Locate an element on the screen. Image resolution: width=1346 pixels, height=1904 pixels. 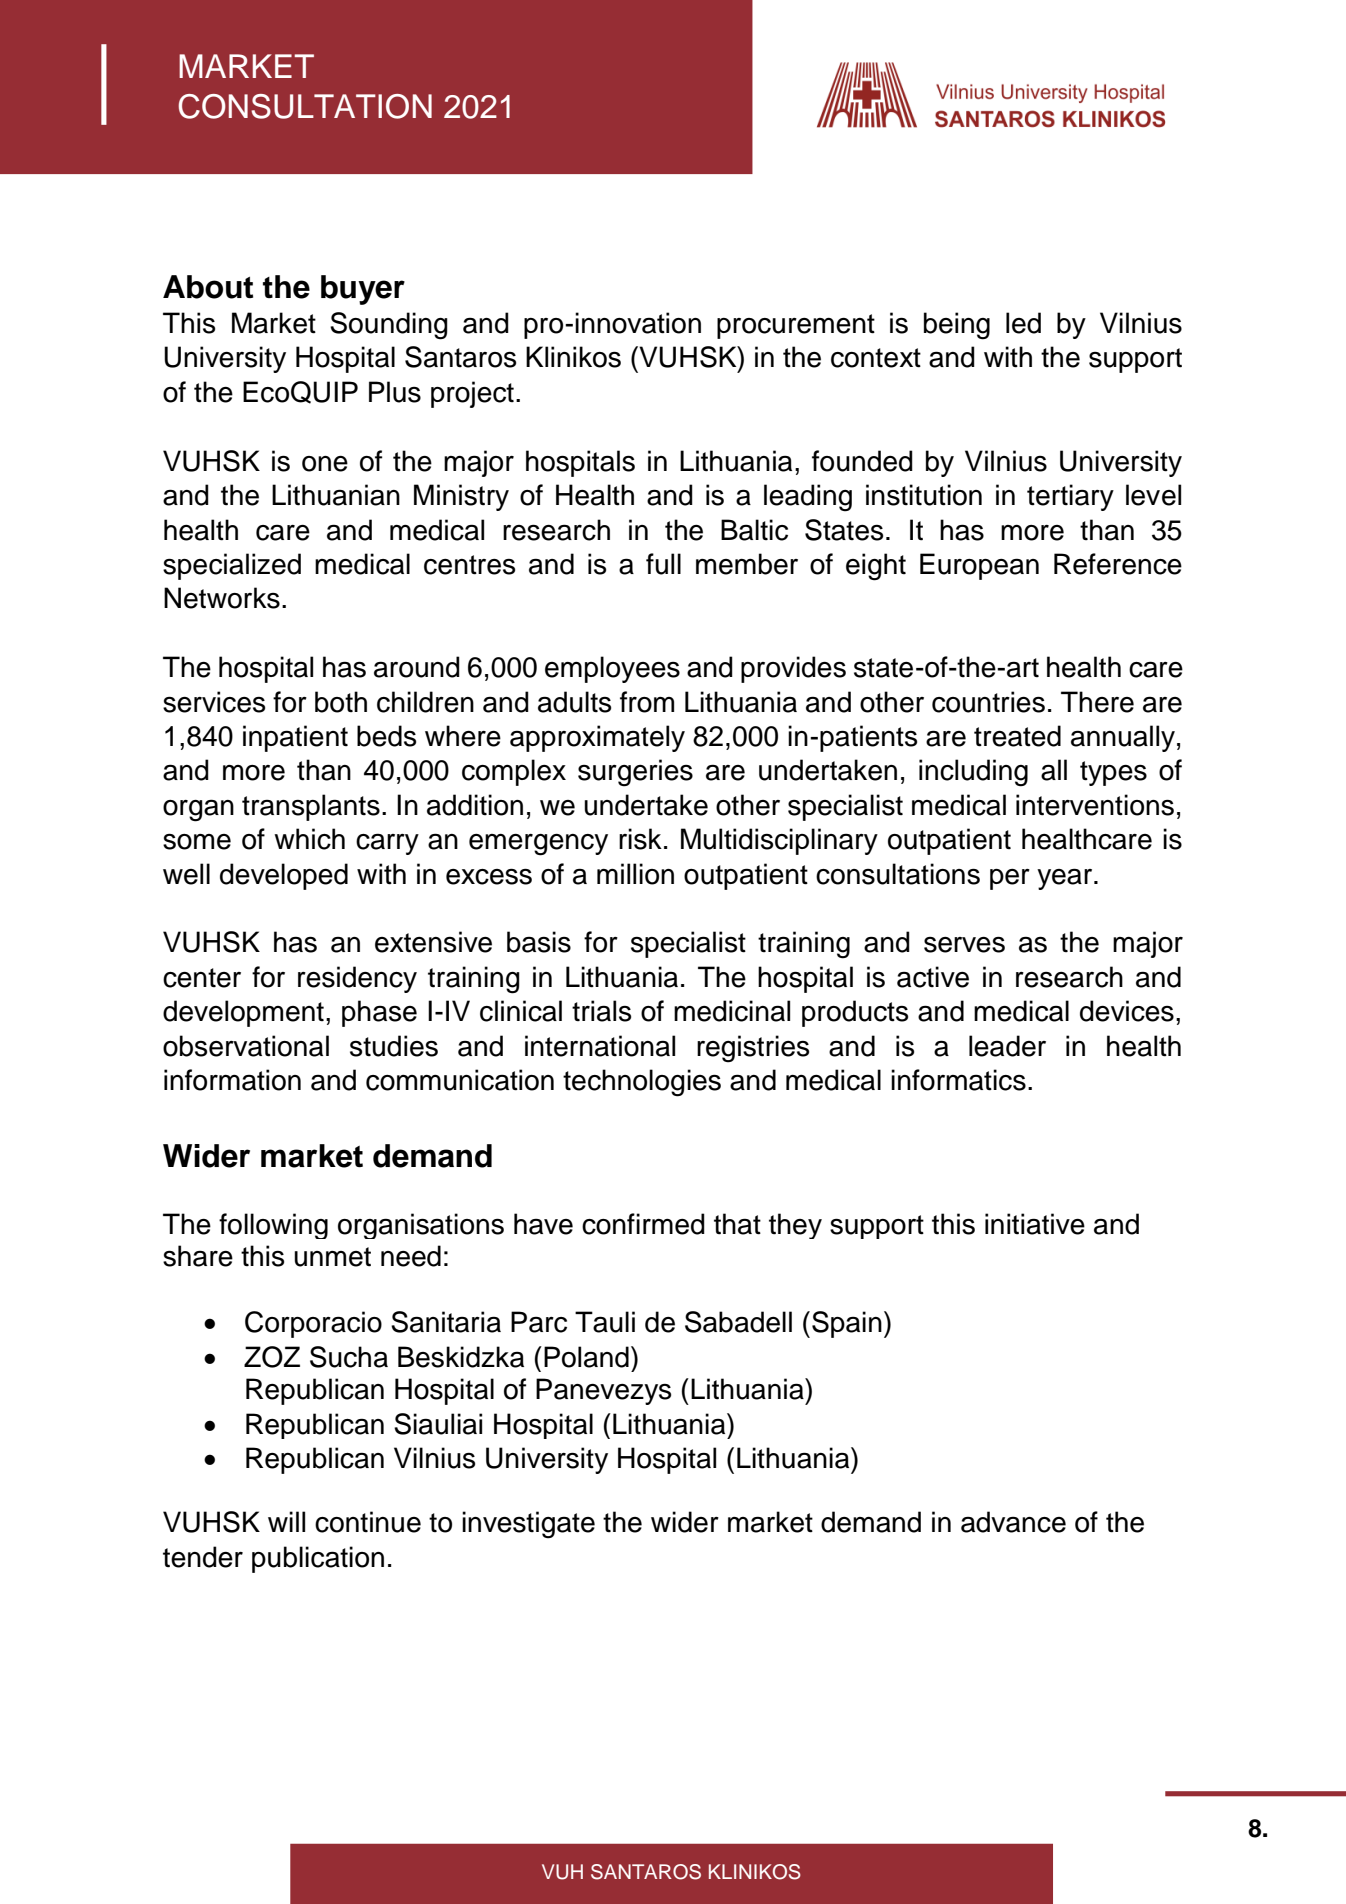
investigate is located at coordinates (528, 1525).
